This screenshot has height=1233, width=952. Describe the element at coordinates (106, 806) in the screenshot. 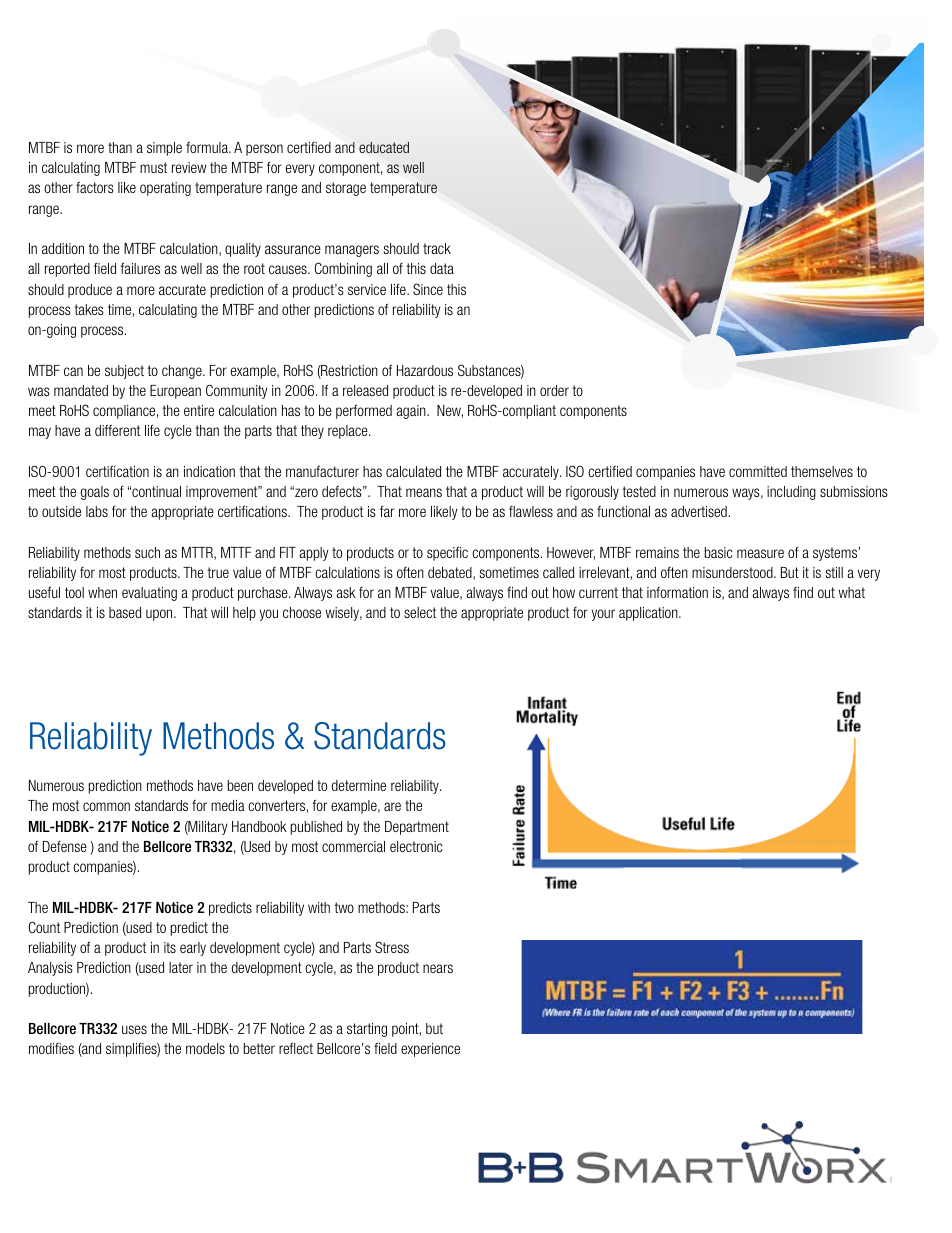

I see `common` at that location.
